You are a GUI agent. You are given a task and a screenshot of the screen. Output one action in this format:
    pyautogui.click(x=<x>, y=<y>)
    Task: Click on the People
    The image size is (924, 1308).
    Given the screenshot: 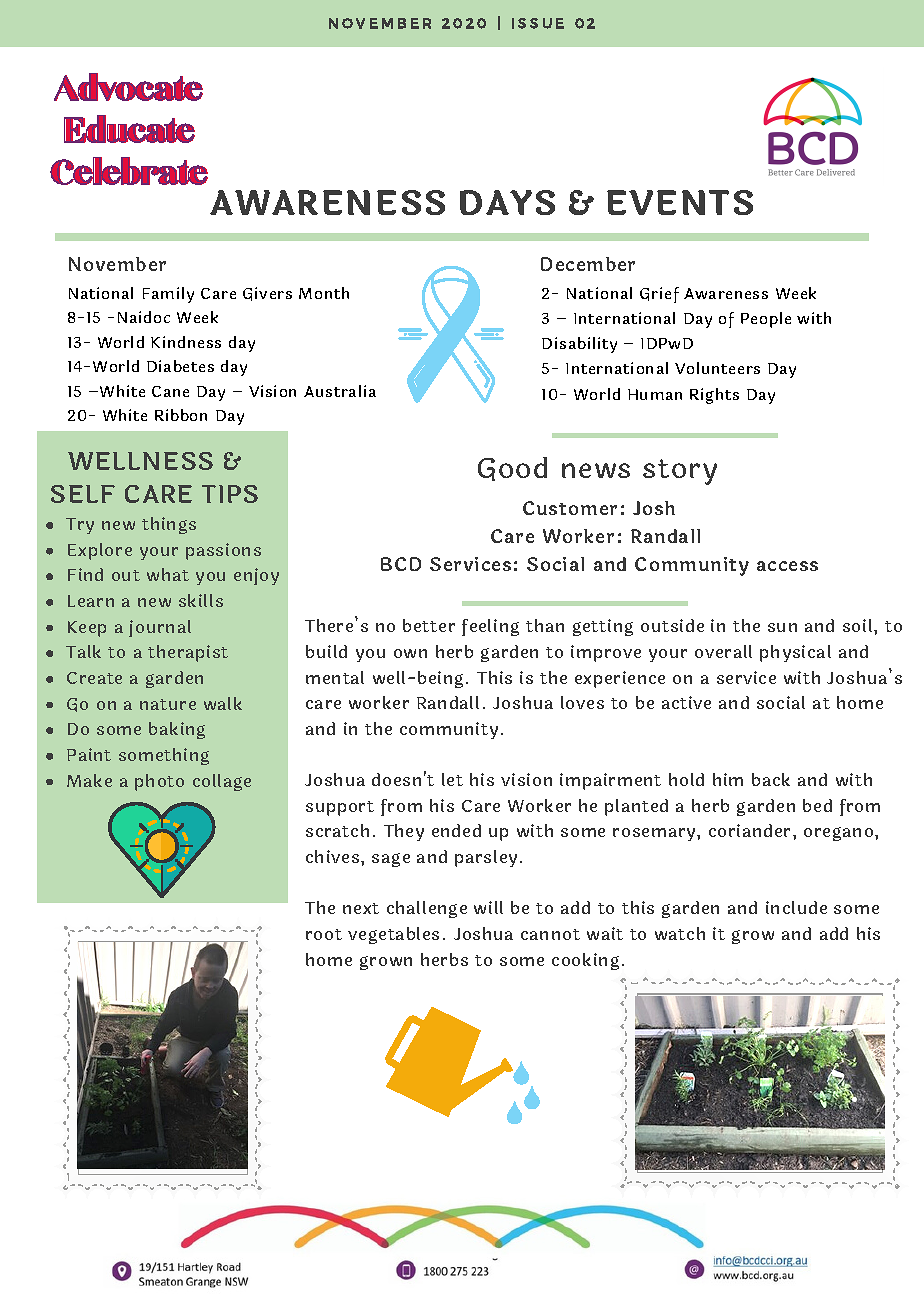 What is the action you would take?
    pyautogui.click(x=766, y=320)
